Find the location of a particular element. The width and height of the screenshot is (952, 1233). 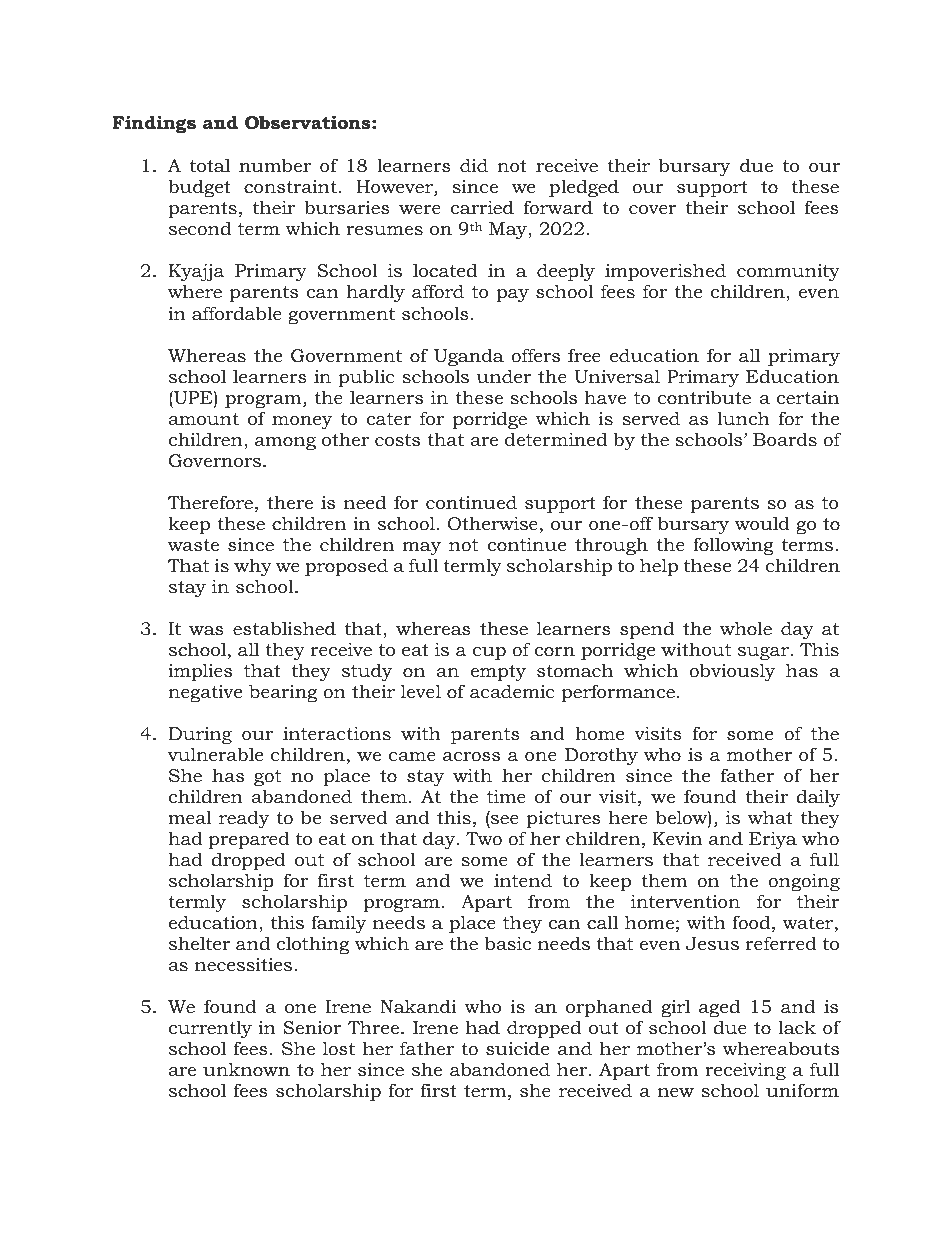

total is located at coordinates (210, 165).
